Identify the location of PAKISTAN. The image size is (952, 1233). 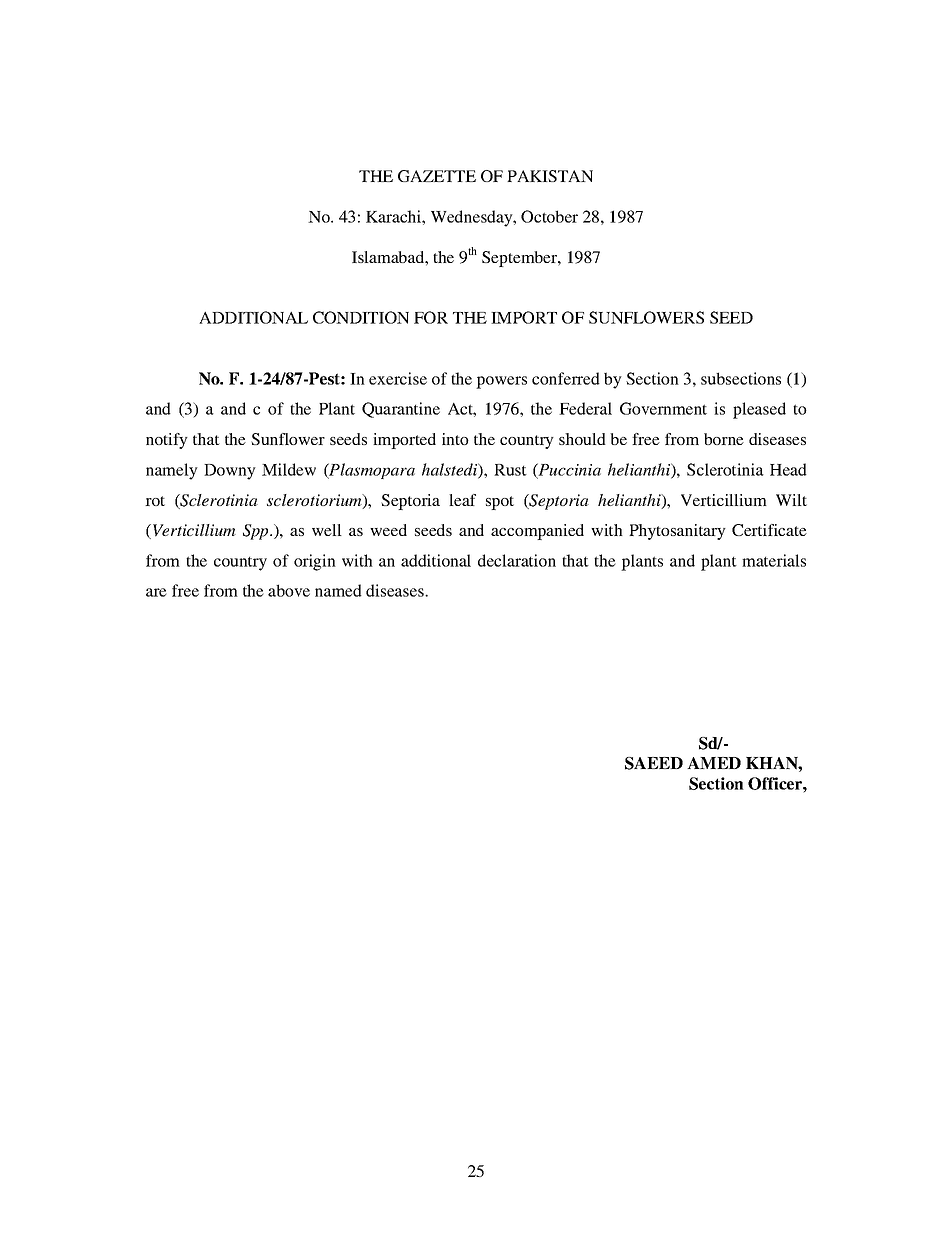
(550, 176).
